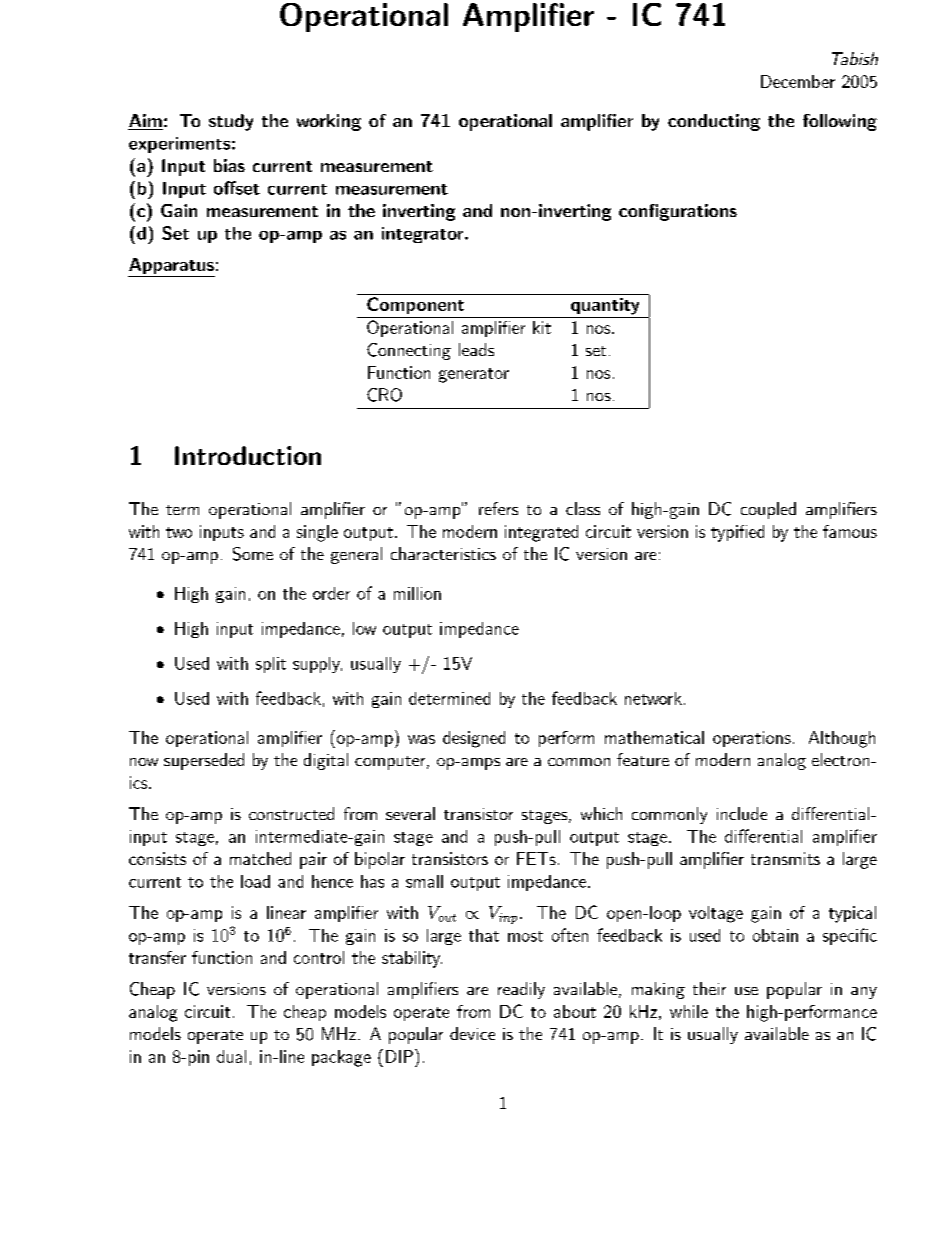  I want to click on Introduction, so click(248, 455).
